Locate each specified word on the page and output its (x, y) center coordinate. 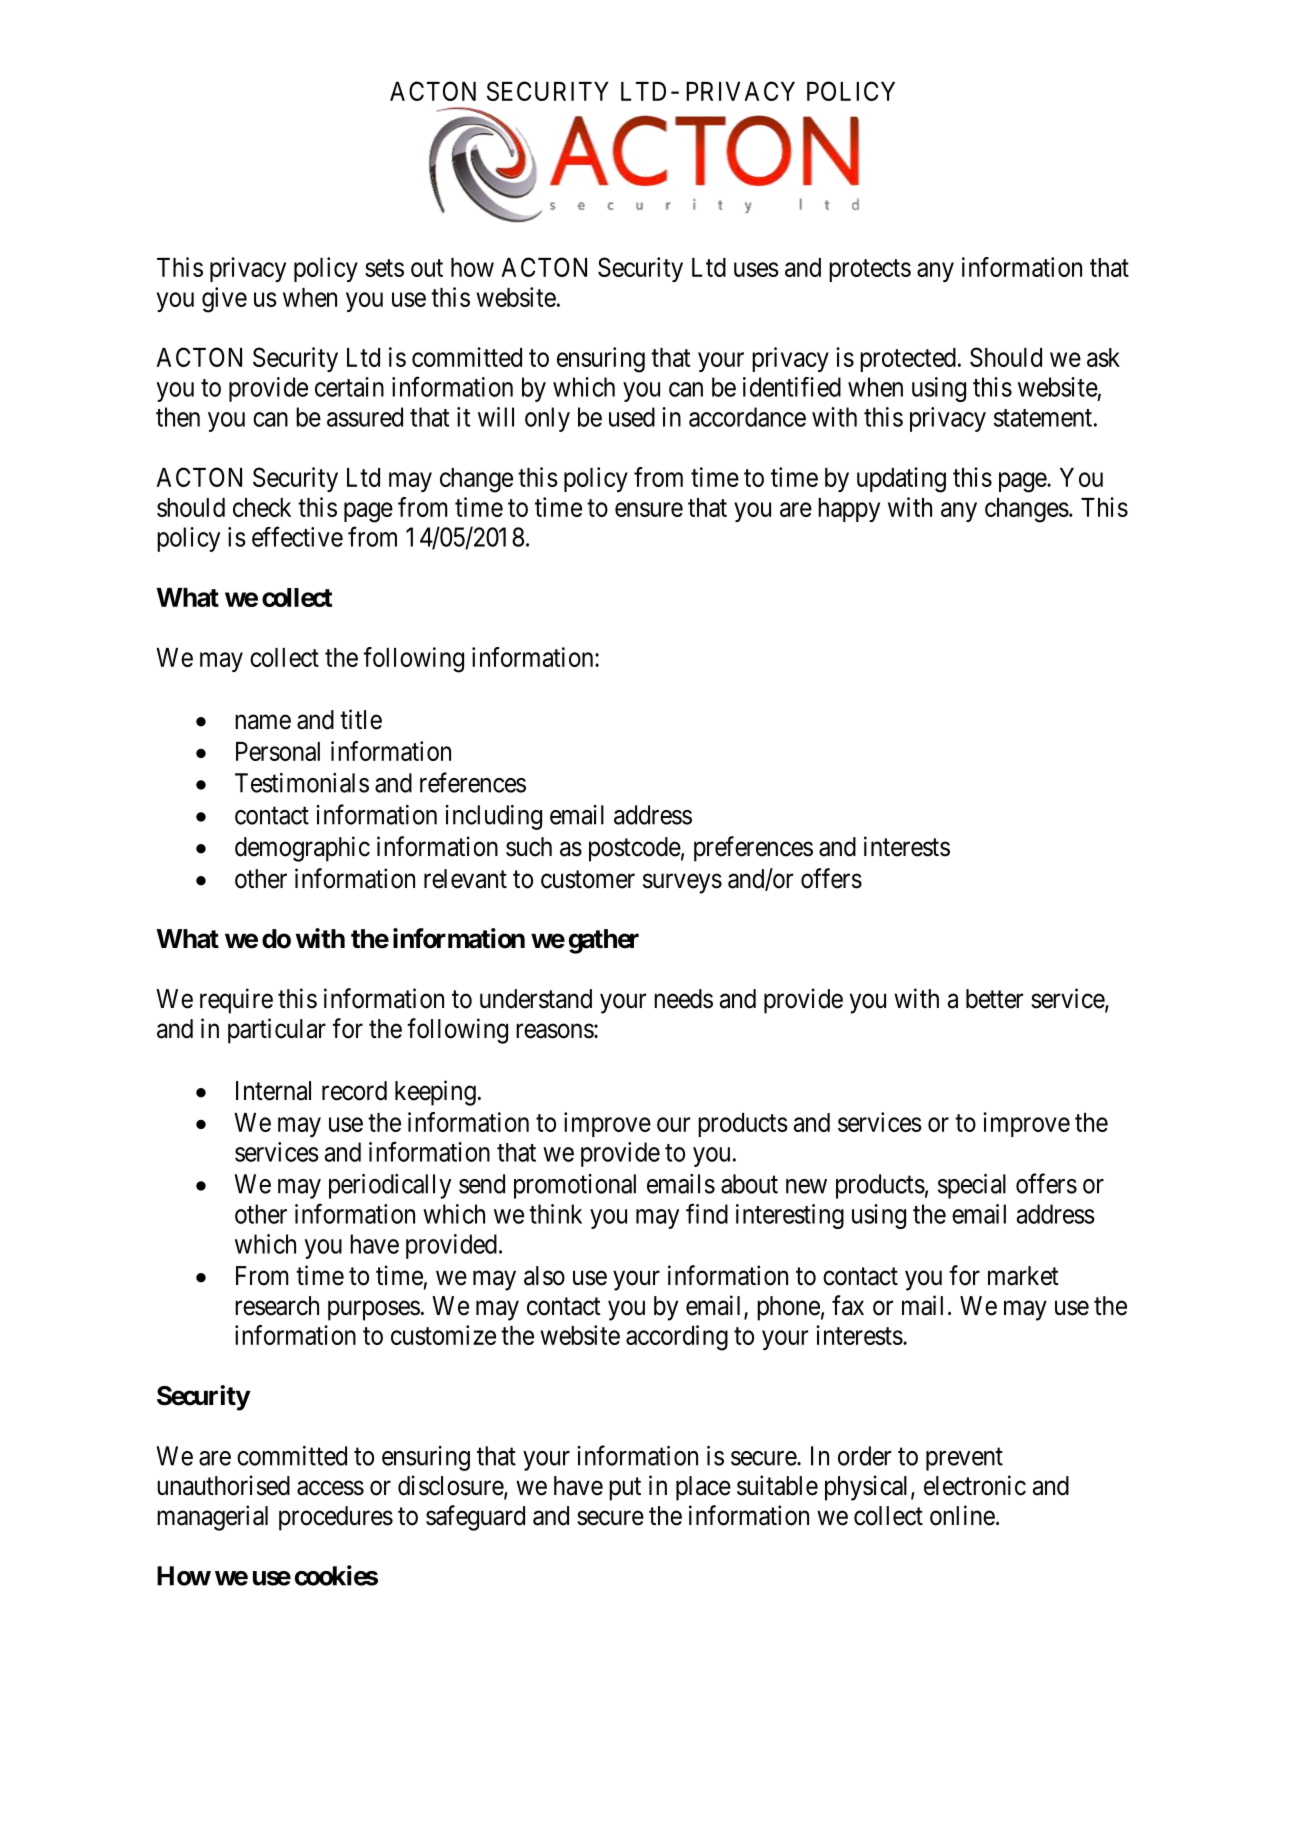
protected (908, 360)
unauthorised (223, 1485)
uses (756, 269)
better (994, 999)
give (224, 300)
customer (588, 879)
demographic (302, 849)
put (625, 1489)
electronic (975, 1485)
